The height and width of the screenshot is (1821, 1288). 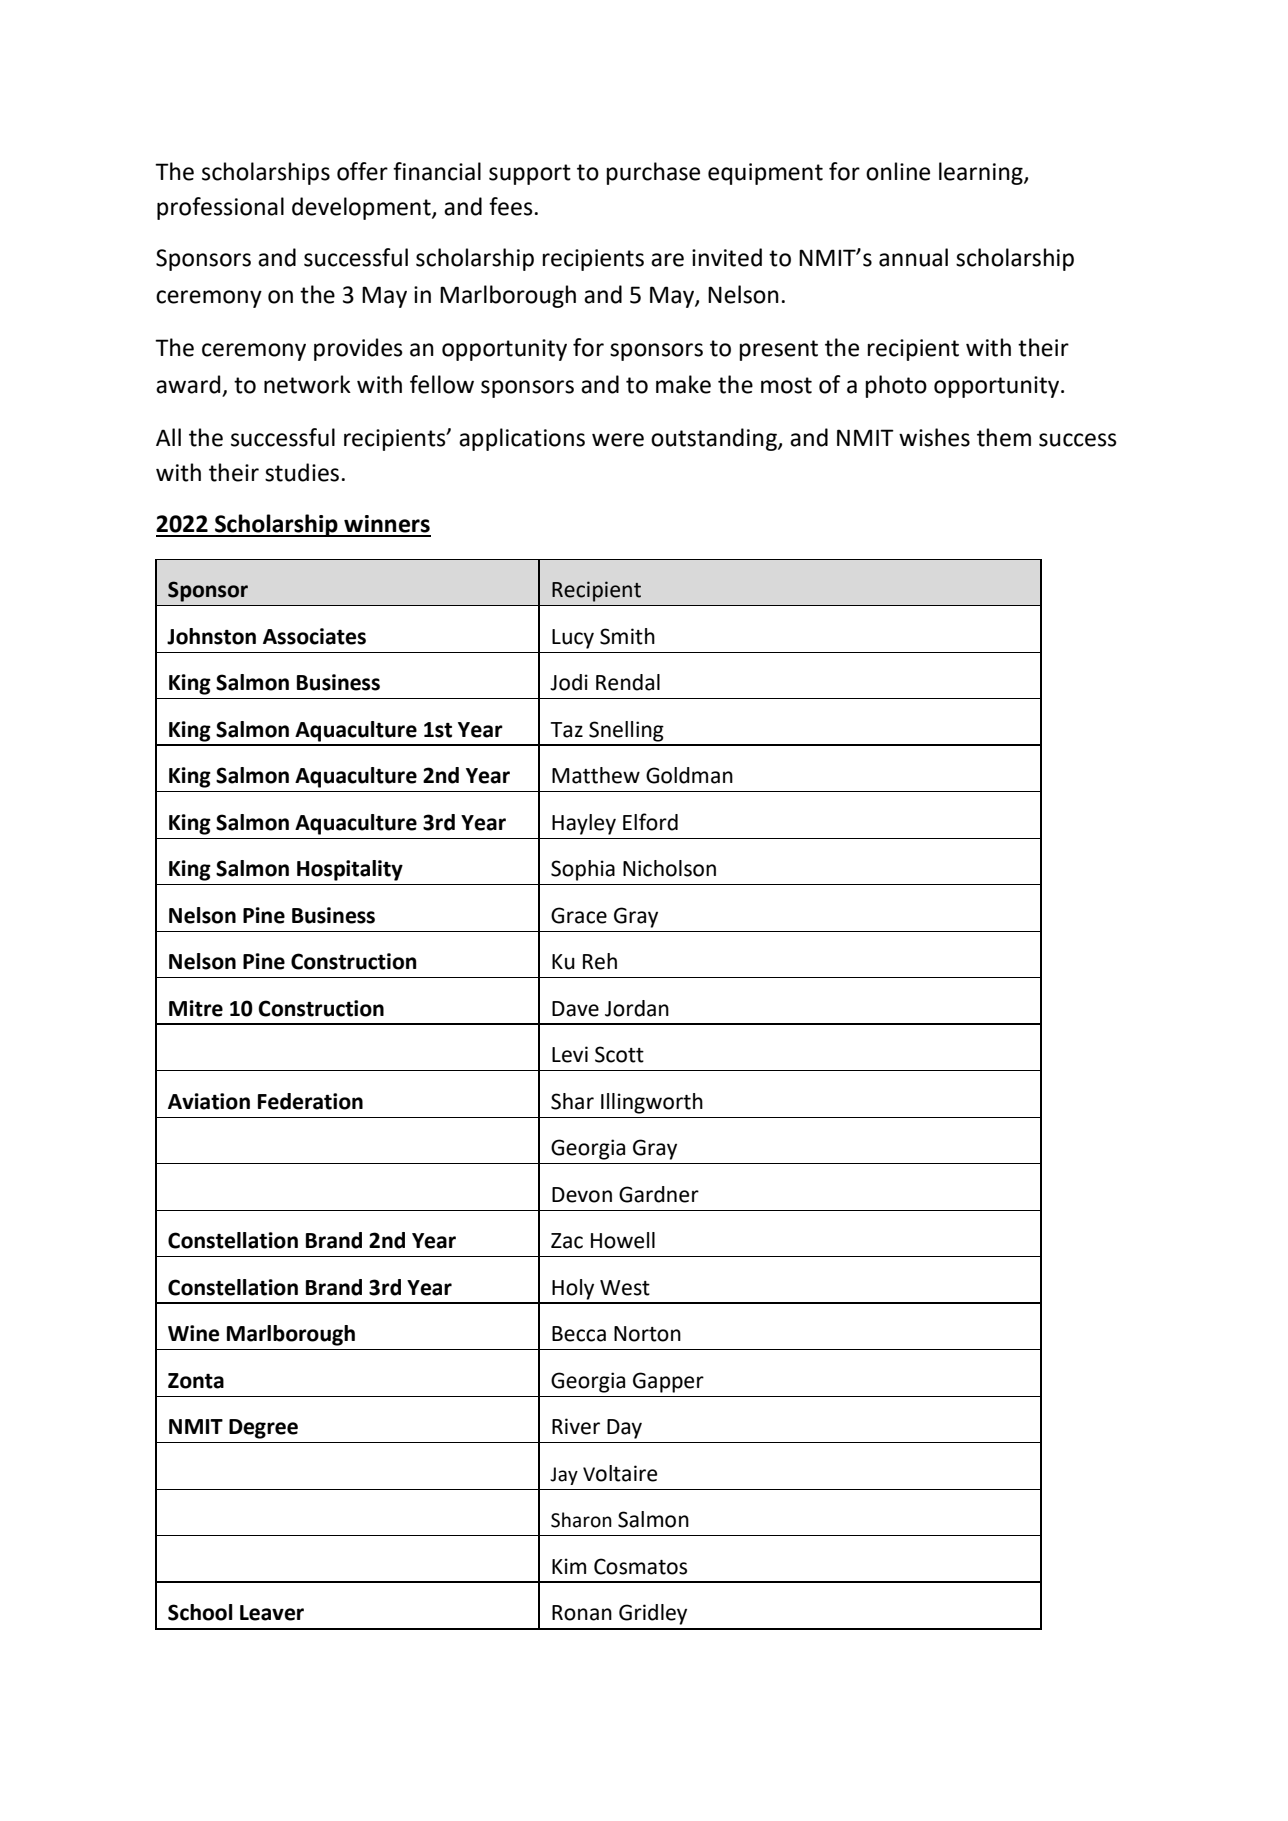 What do you see at coordinates (583, 870) in the screenshot?
I see `Sophia` at bounding box center [583, 870].
